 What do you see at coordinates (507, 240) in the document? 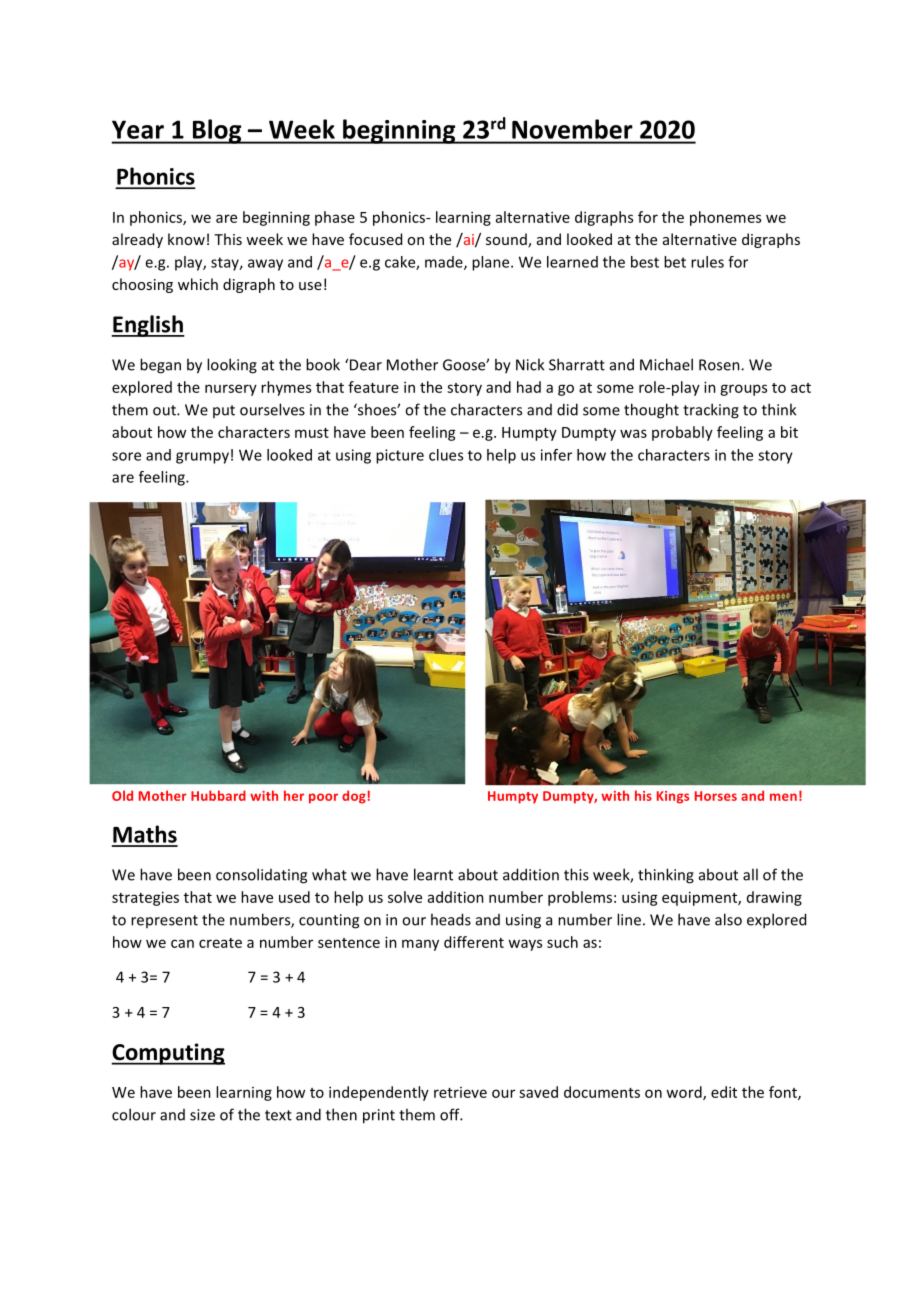
I see `sound` at bounding box center [507, 240].
